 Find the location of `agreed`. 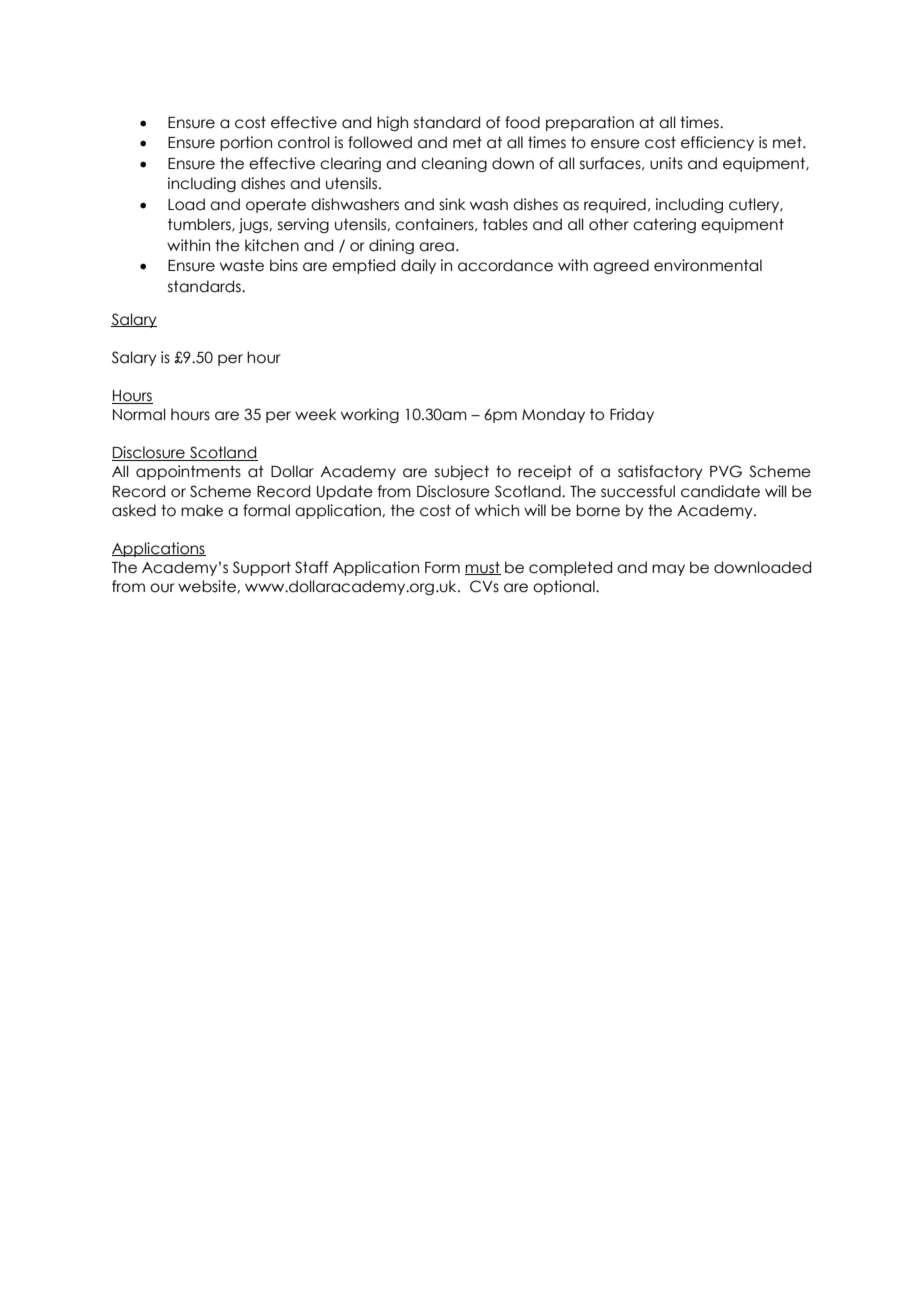

agreed is located at coordinates (621, 266).
